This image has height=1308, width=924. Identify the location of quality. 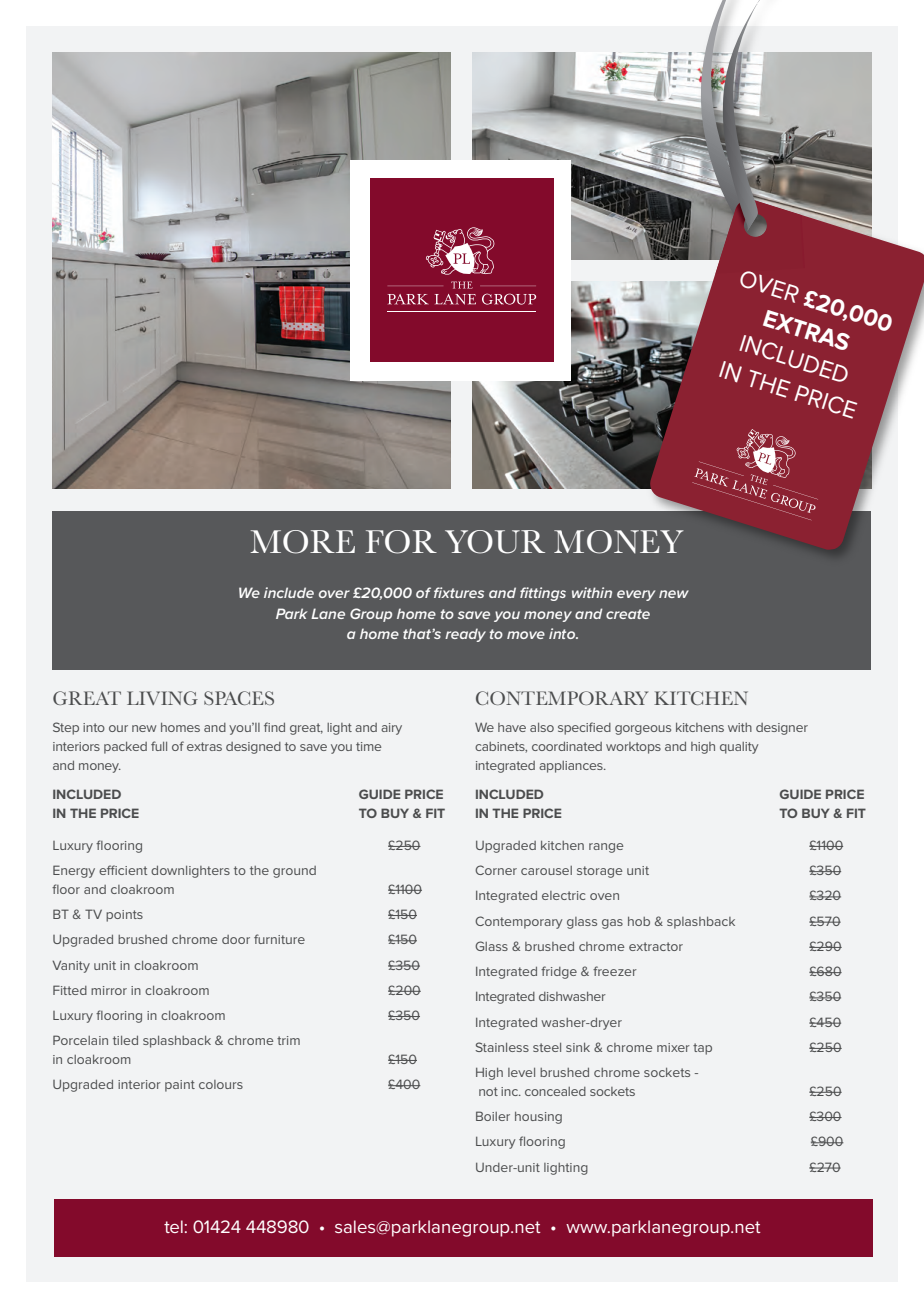
(739, 748).
